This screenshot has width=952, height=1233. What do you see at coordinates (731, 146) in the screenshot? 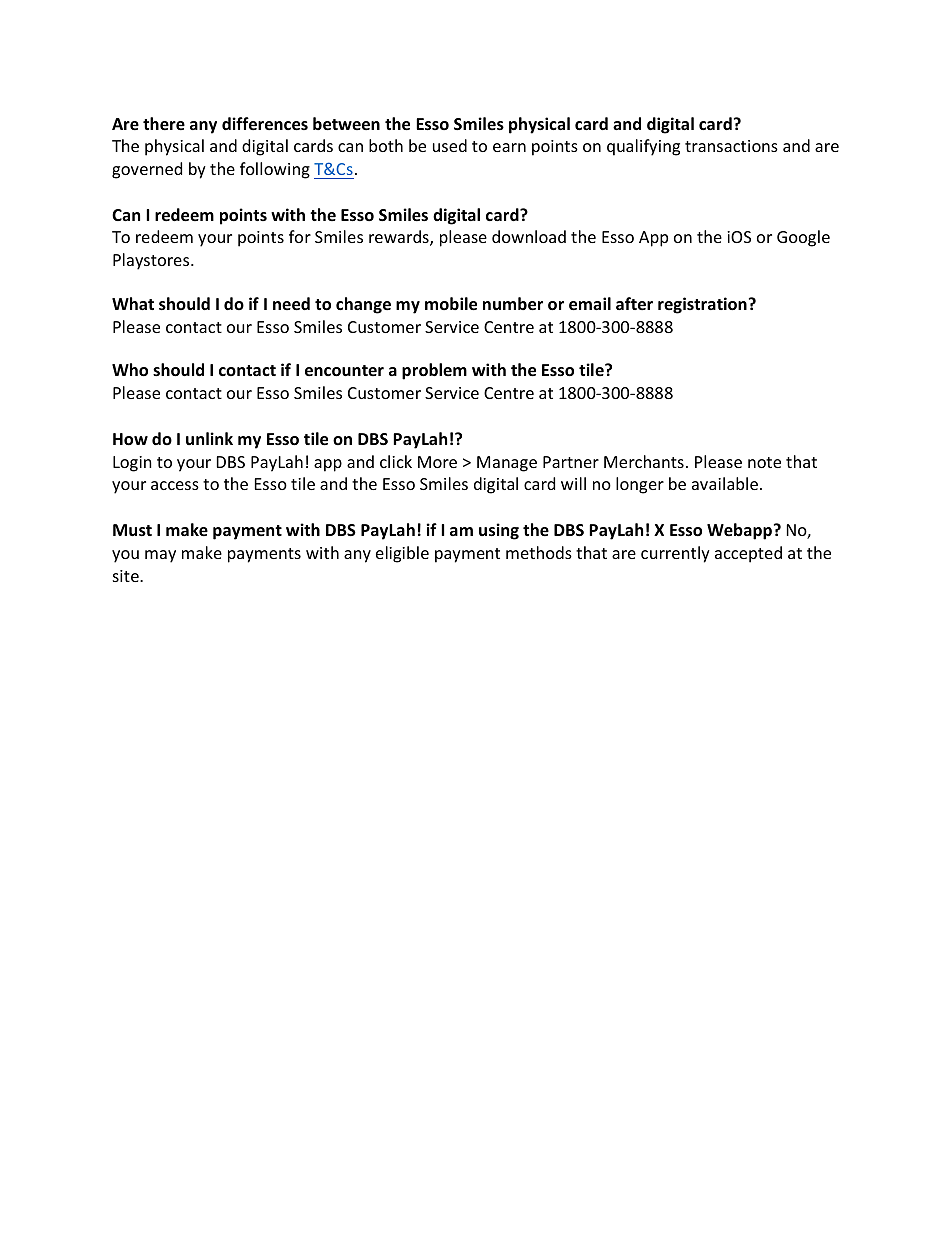
I see `transactions` at bounding box center [731, 146].
